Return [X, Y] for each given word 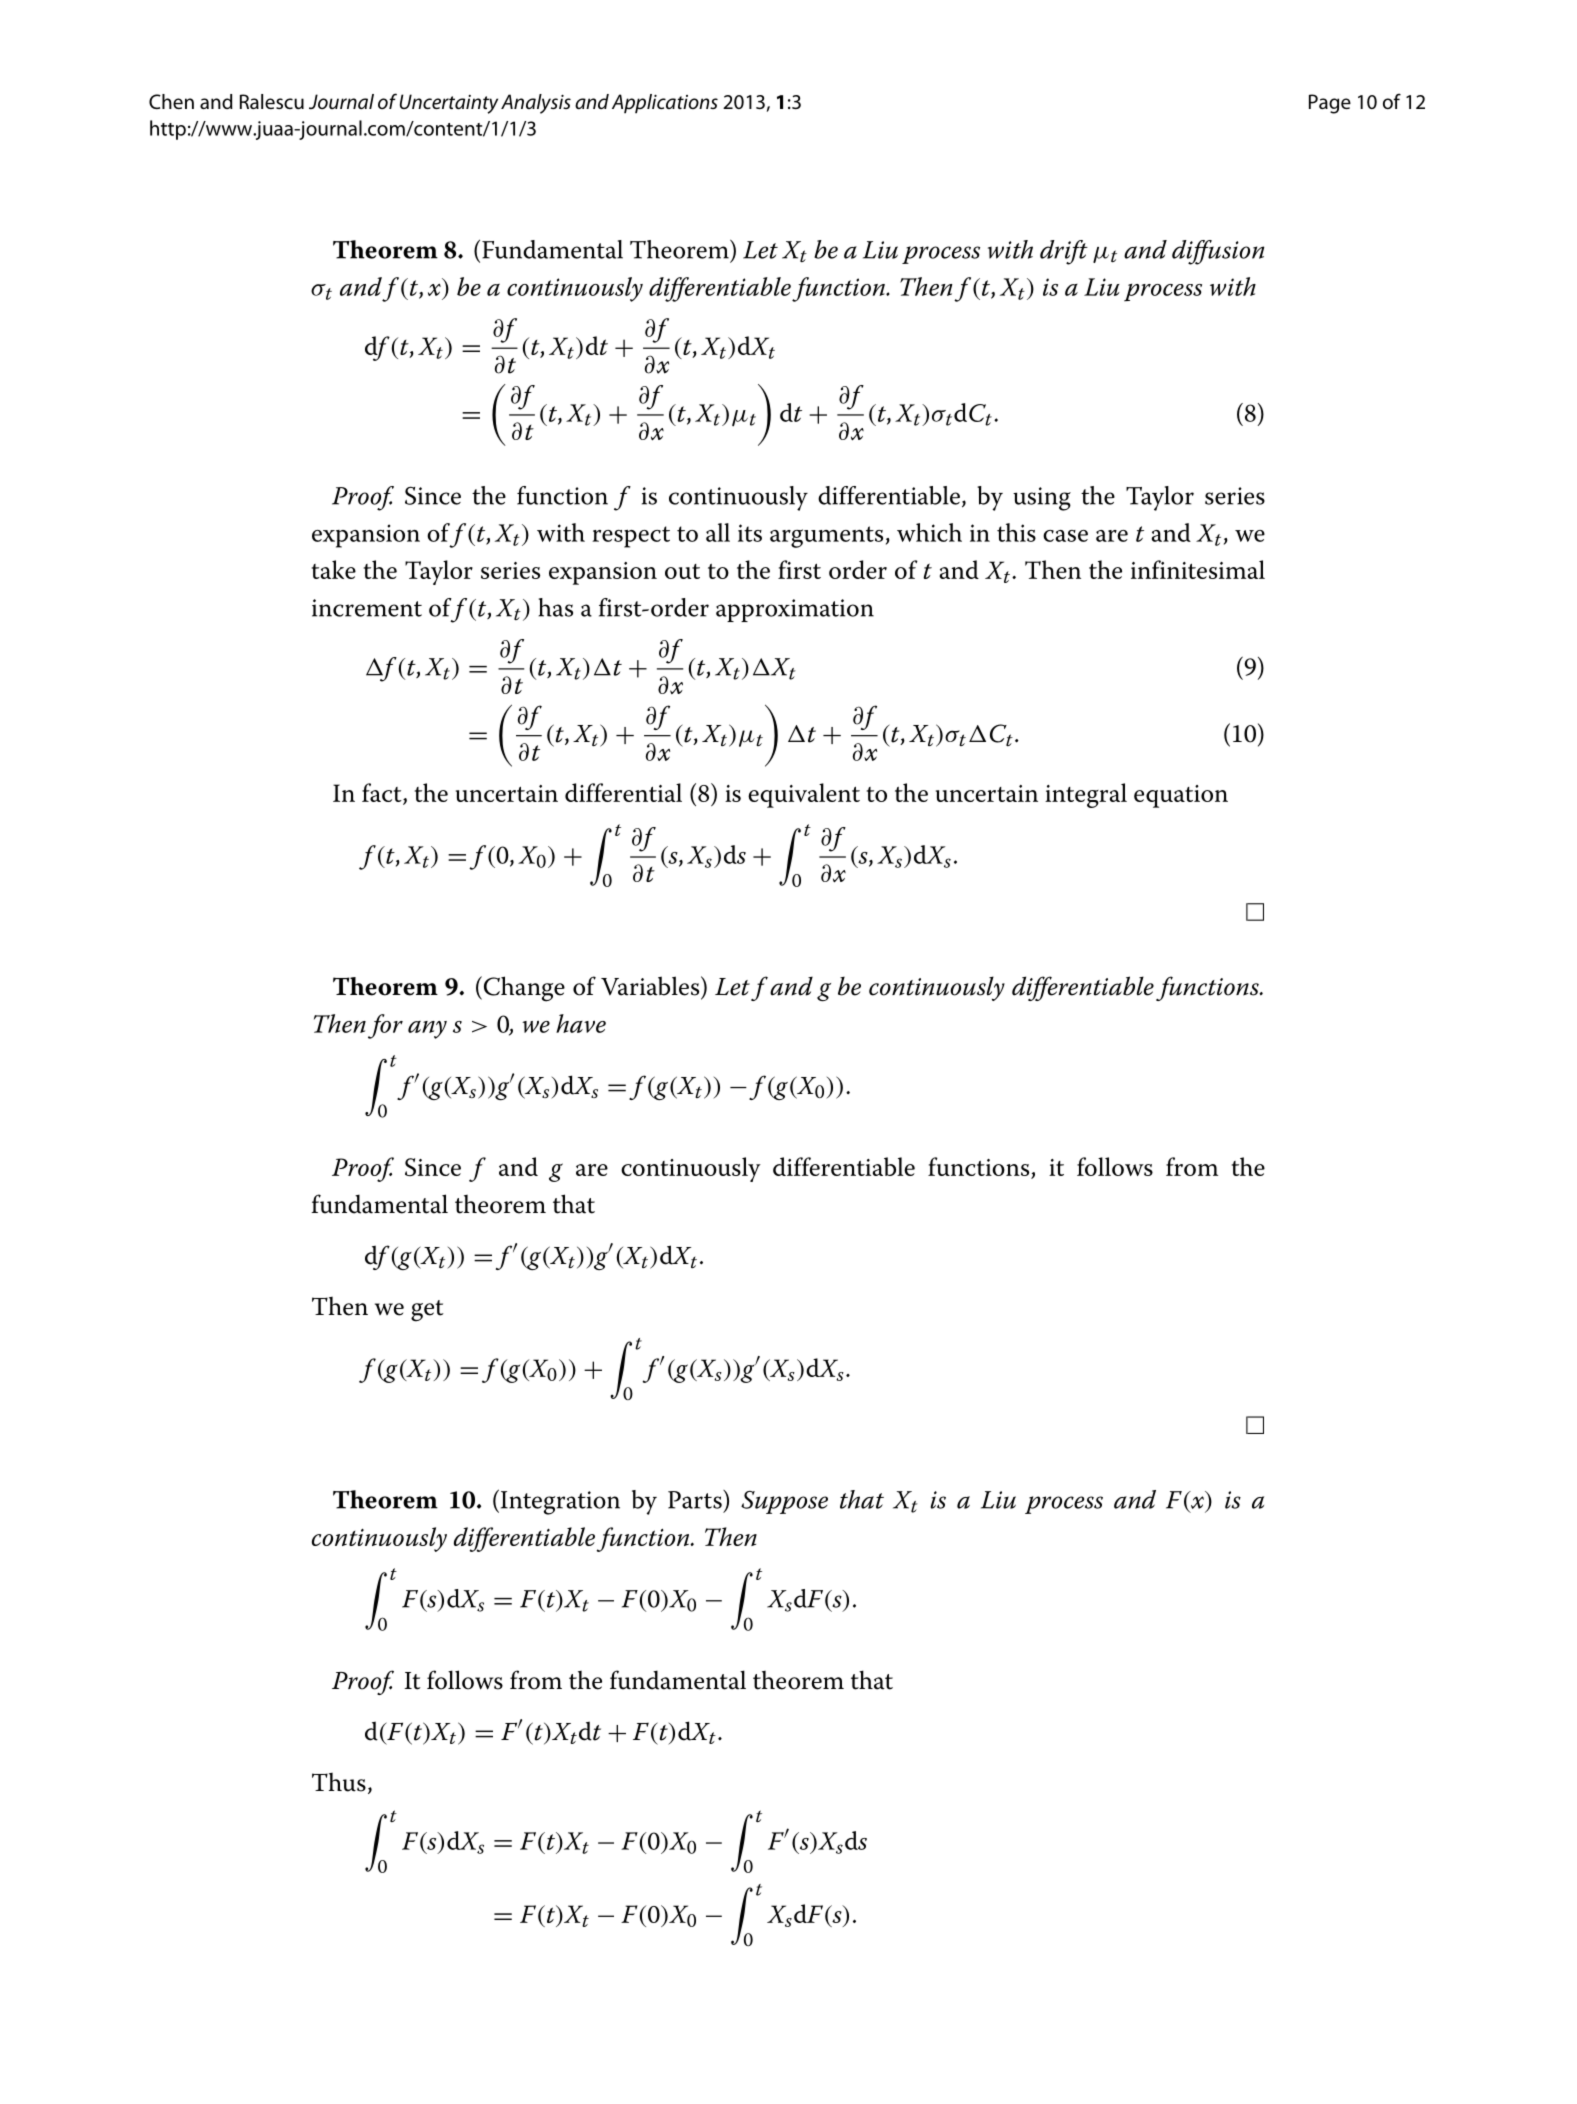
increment [367, 608]
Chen [171, 101]
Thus [339, 1782]
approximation [795, 610]
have [581, 1023]
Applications [665, 104]
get [427, 1311]
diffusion [1218, 252]
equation [1181, 796]
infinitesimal [1198, 569]
